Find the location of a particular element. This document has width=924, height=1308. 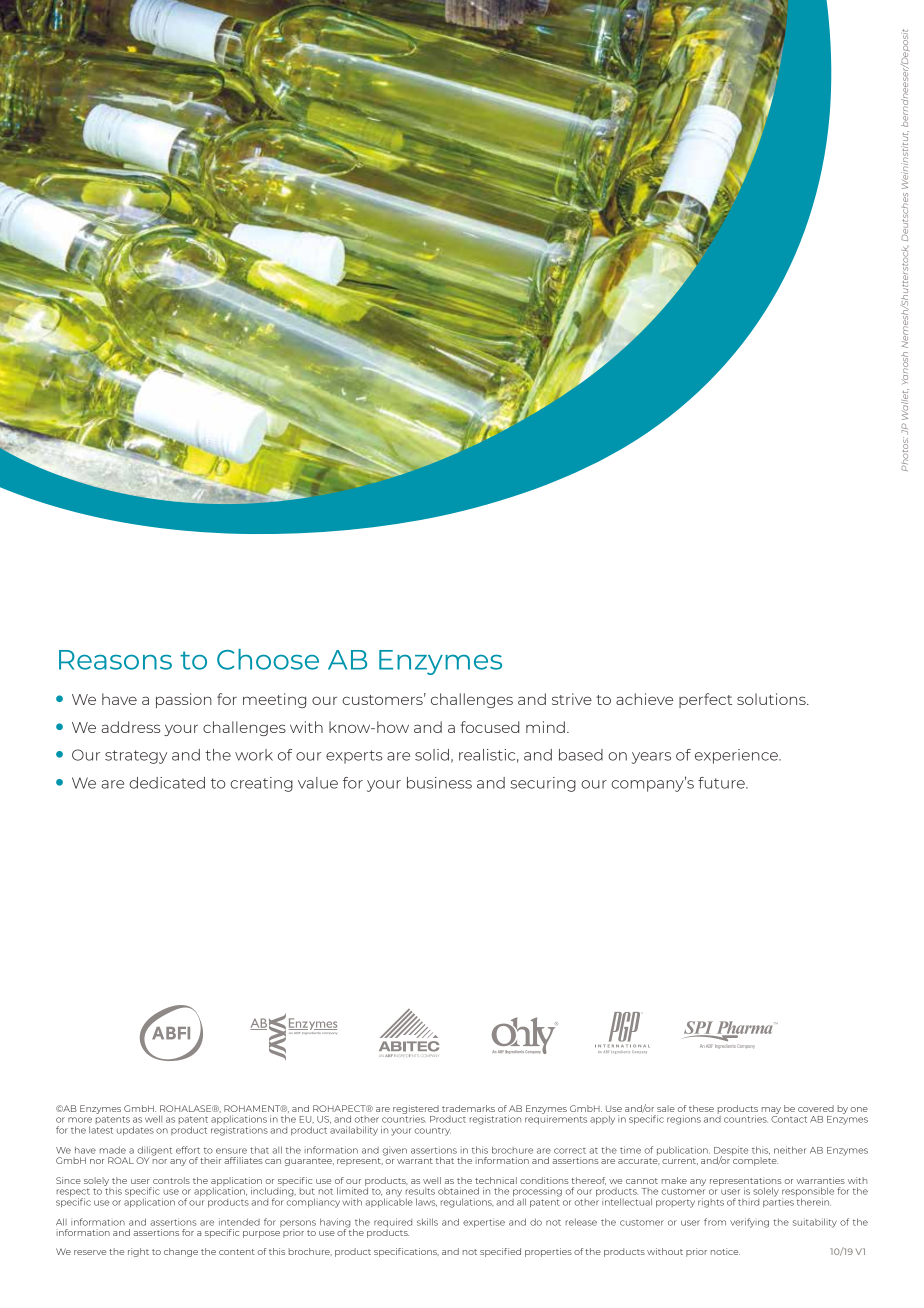

covered is located at coordinates (816, 1108).
